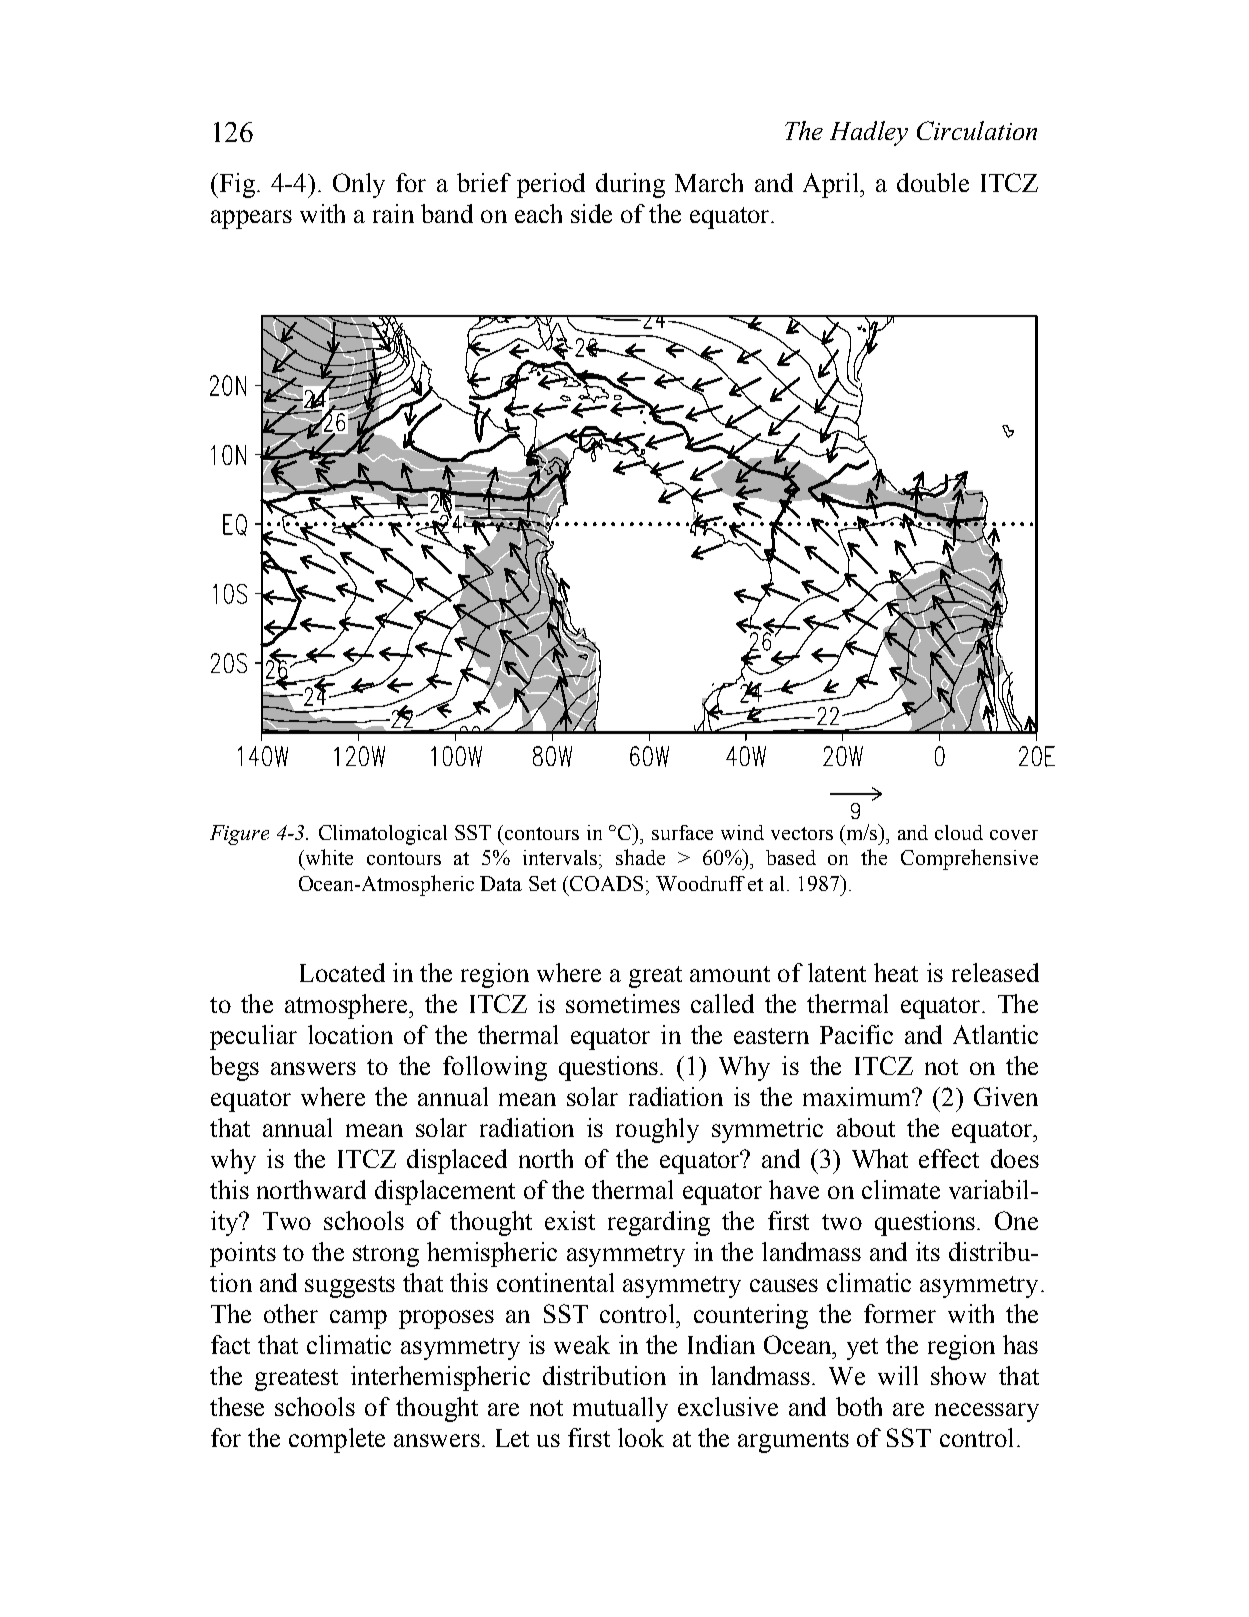 This page has width=1249, height=1617. I want to click on roughly, so click(657, 1130).
